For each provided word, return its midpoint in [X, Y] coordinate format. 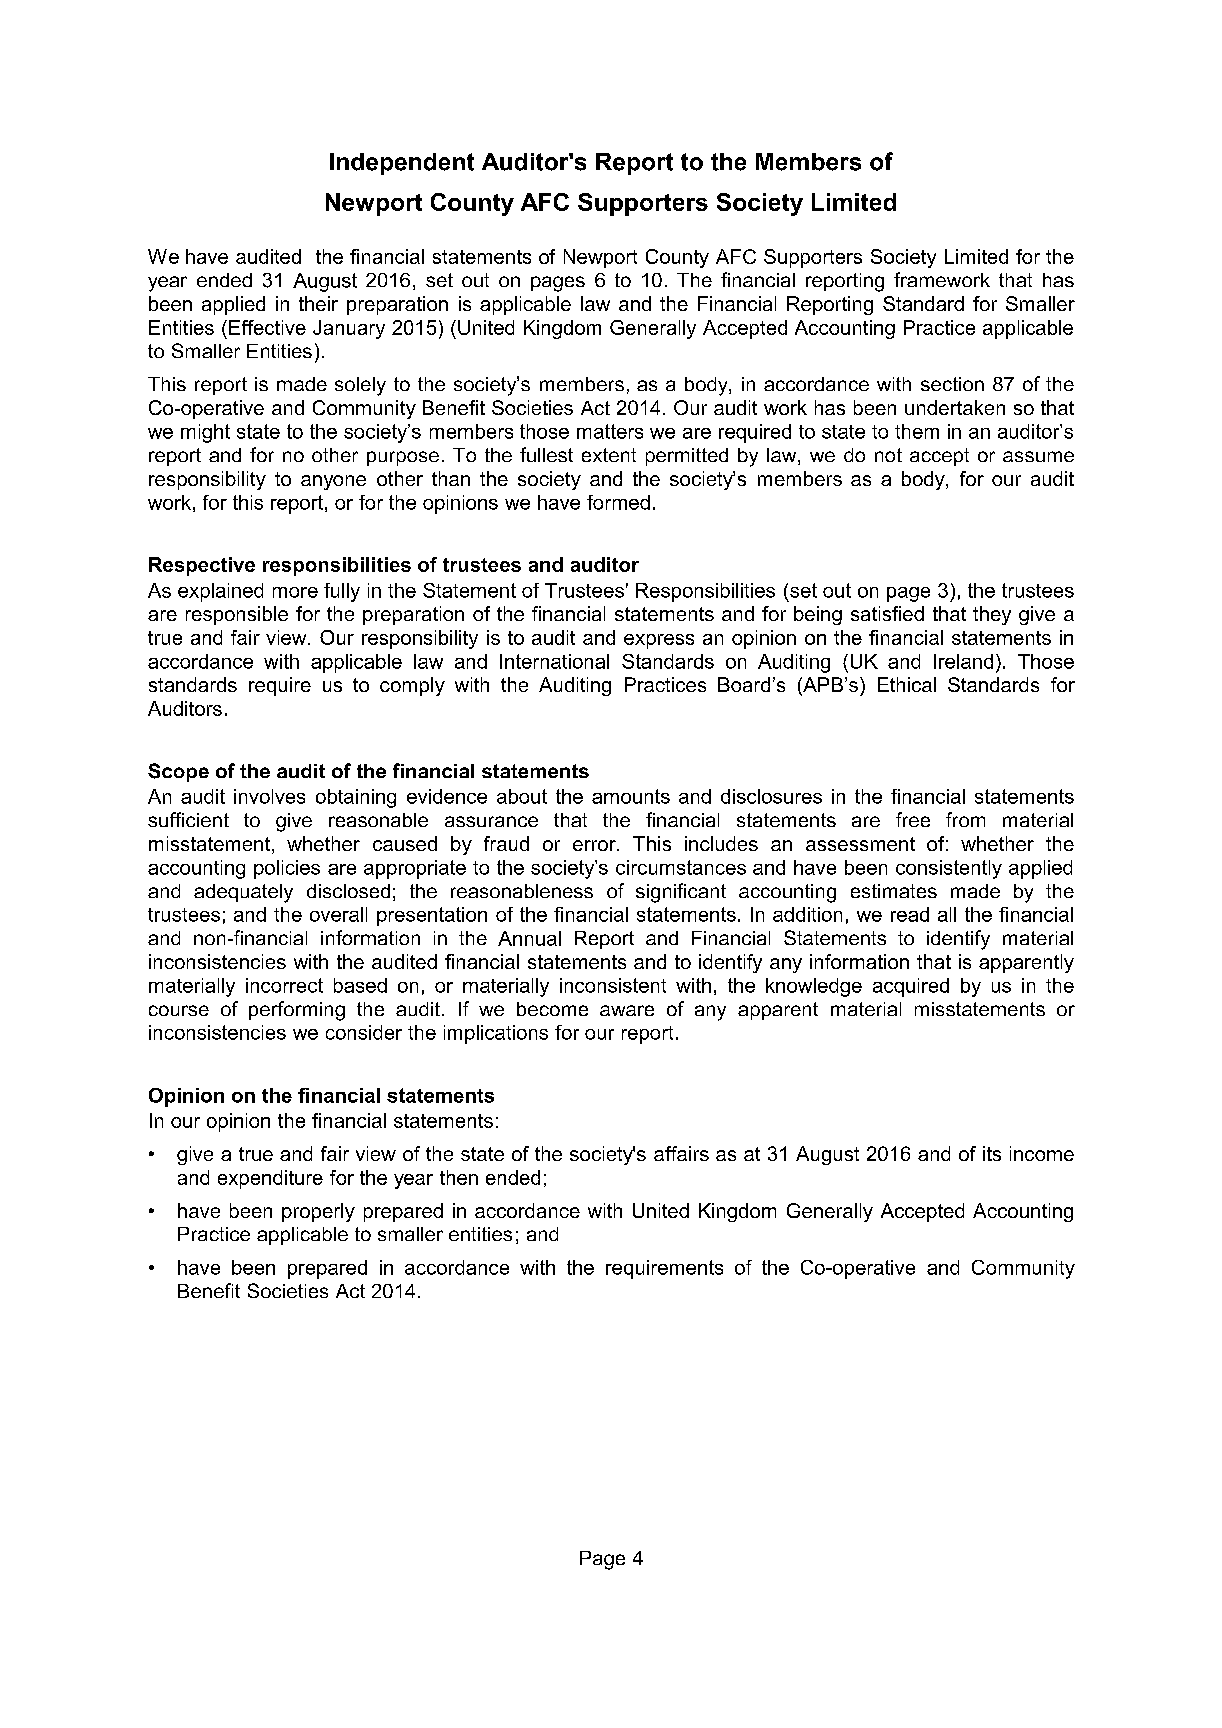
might [205, 433]
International [554, 661]
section [952, 384]
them [917, 431]
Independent [402, 164]
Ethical [907, 684]
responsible [237, 615]
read [910, 914]
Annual [529, 938]
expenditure [270, 1179]
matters [610, 431]
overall [338, 914]
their [318, 303]
